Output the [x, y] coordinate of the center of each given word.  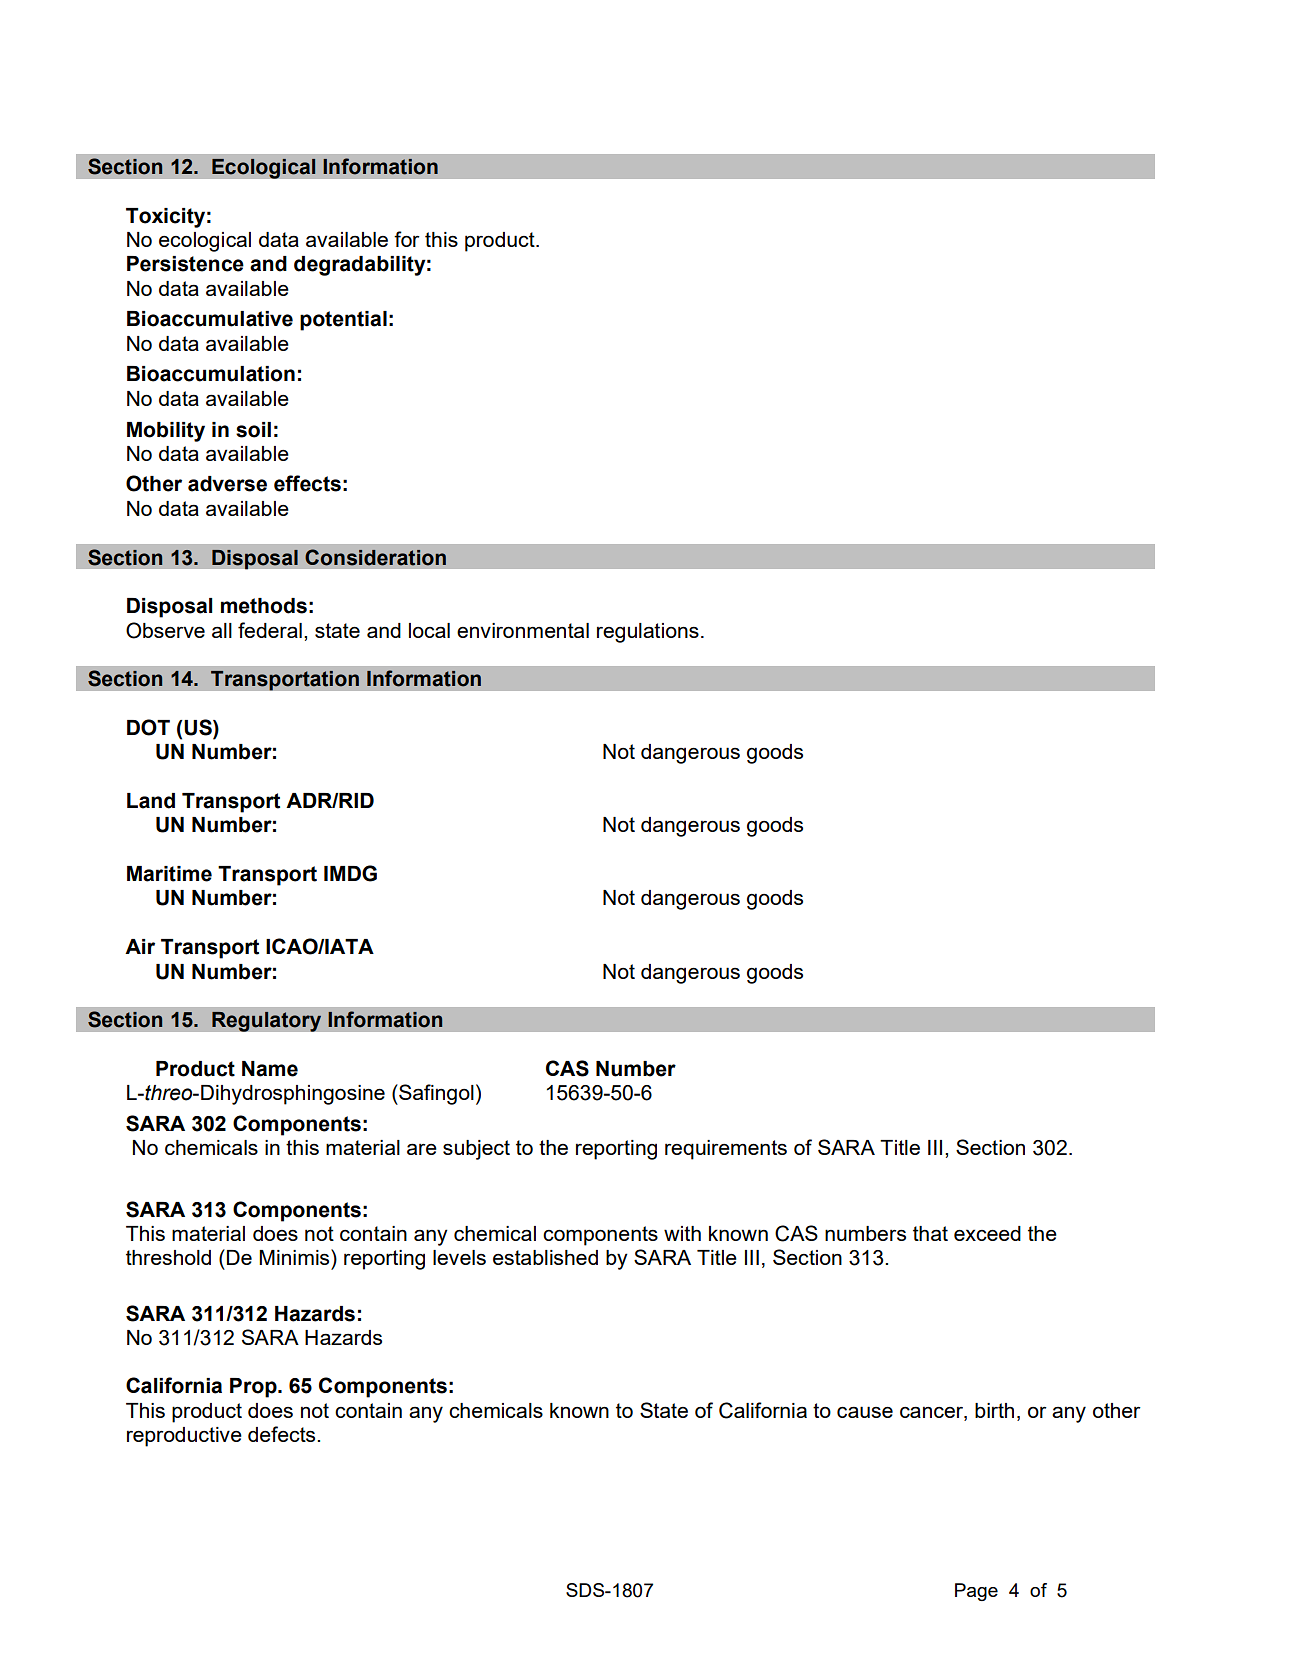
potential [343, 321]
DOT [148, 727]
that [930, 1233]
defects [283, 1434]
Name [270, 1069]
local [429, 630]
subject [476, 1150]
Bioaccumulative [210, 319]
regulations [648, 633]
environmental [523, 630]
